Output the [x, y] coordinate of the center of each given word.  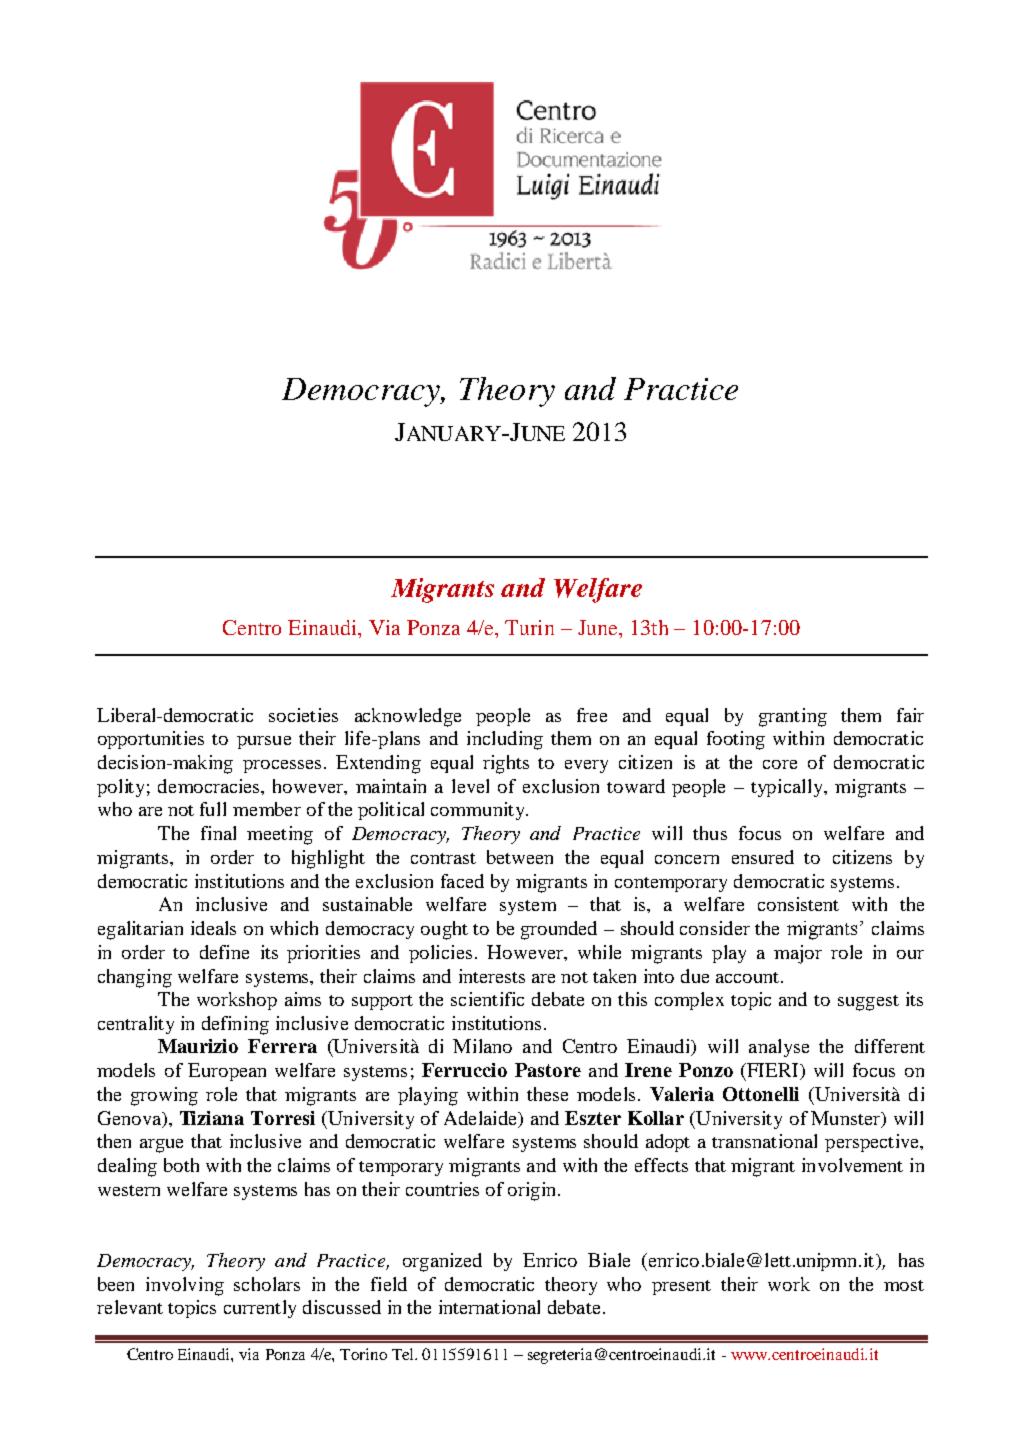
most [904, 1285]
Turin [529, 627]
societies [303, 715]
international [489, 1307]
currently [260, 1309]
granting [793, 717]
